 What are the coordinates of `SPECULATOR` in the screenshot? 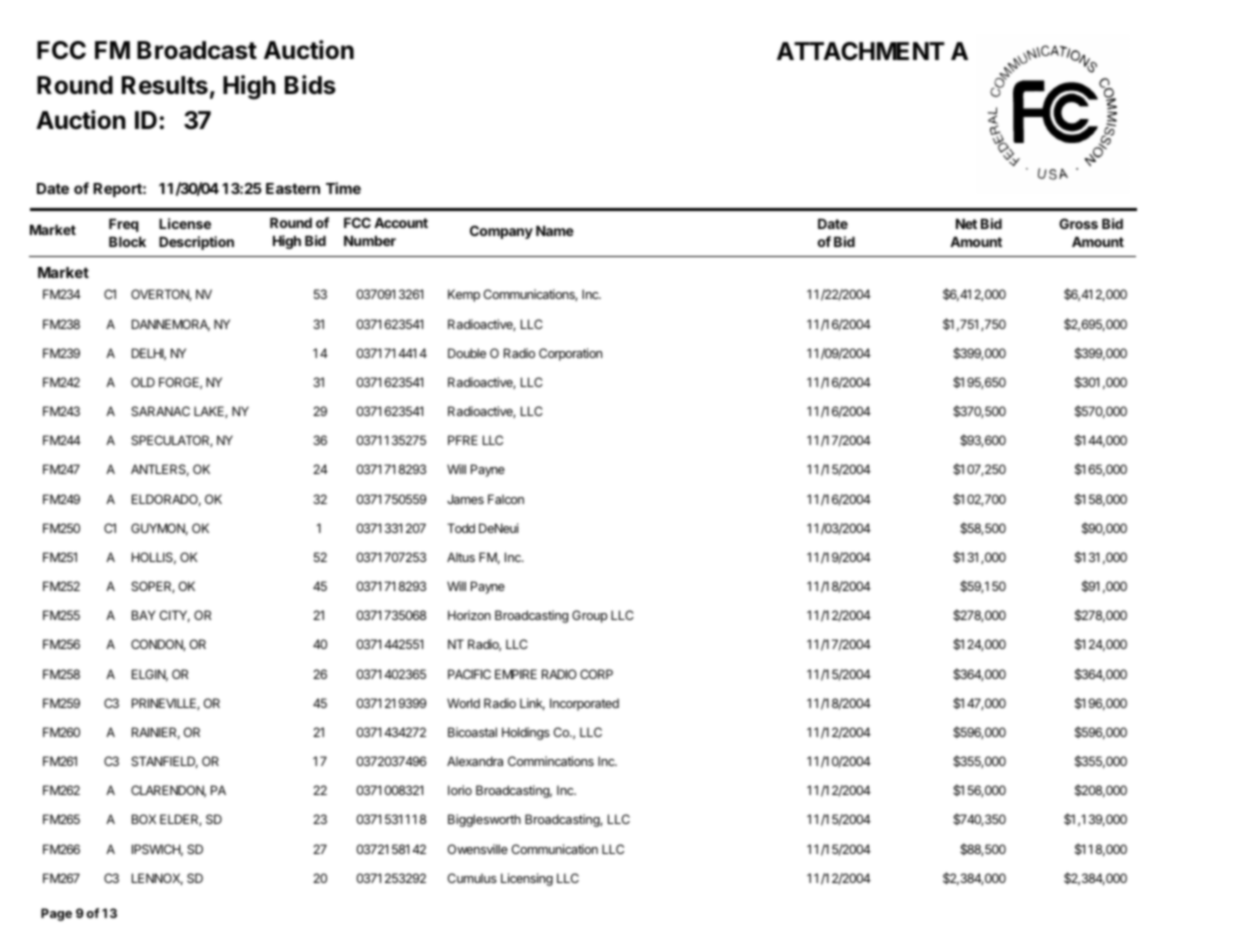 It's located at (171, 441).
